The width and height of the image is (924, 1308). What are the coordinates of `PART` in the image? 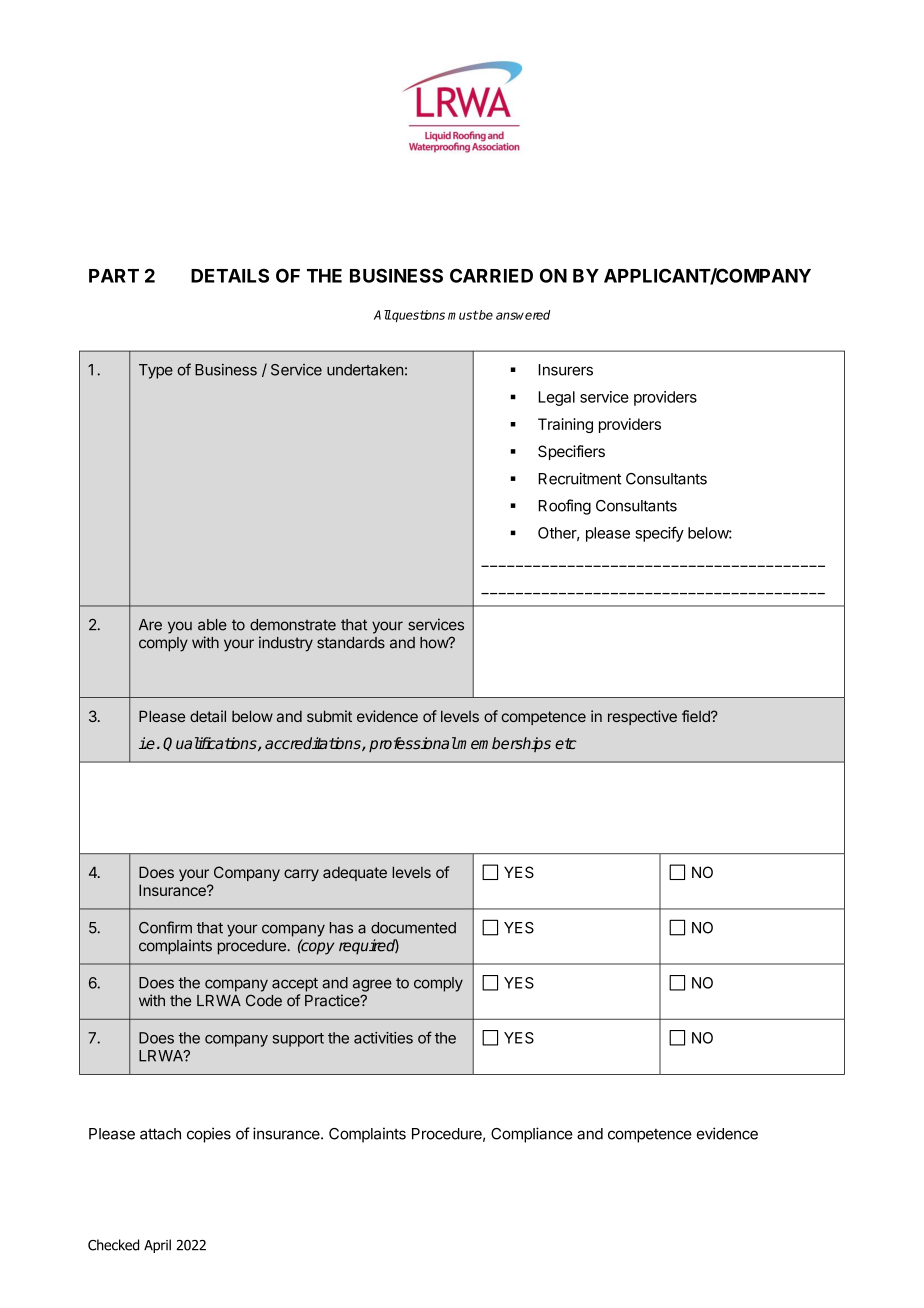 It's located at (114, 276).
